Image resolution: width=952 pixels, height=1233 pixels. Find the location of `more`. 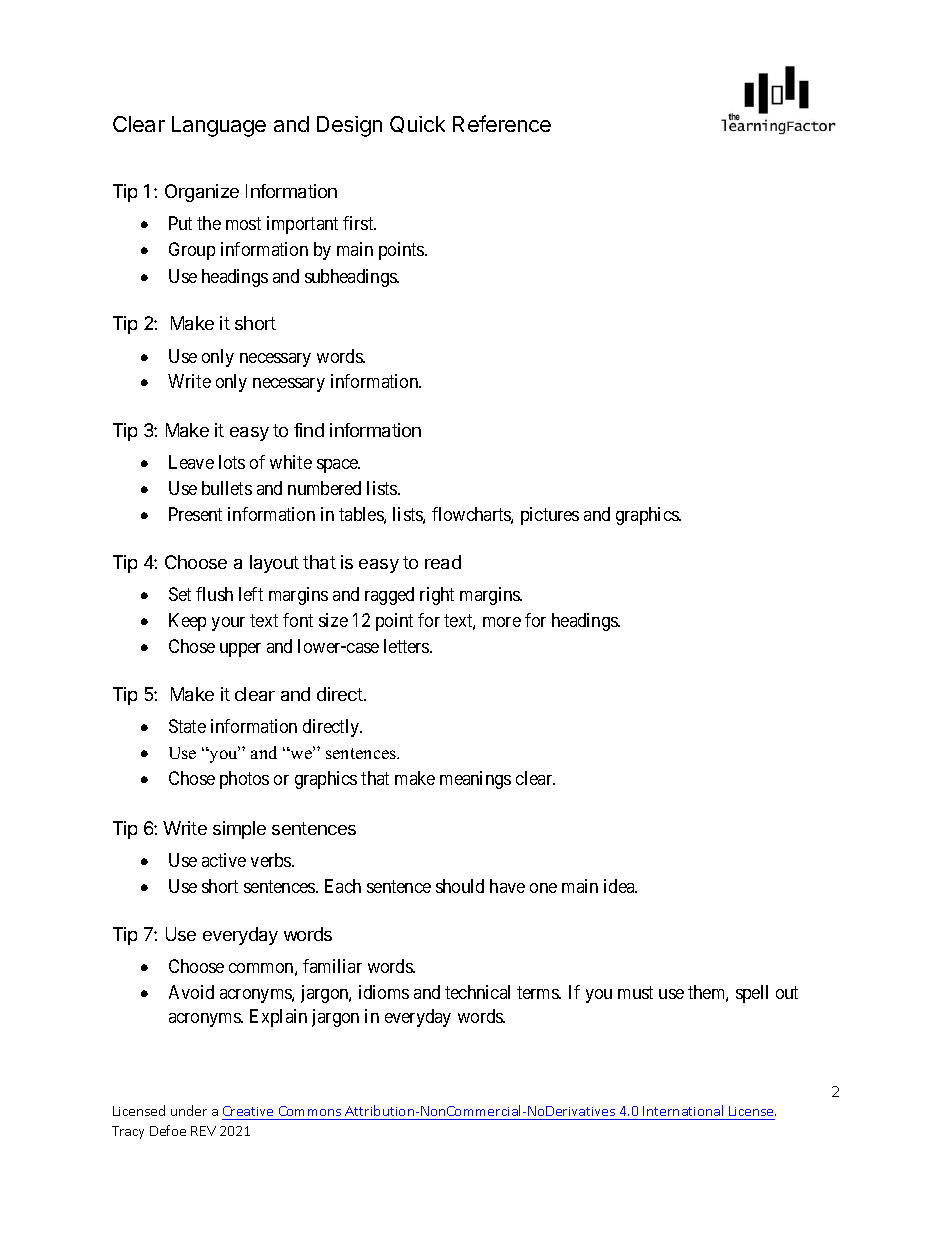

more is located at coordinates (502, 622).
